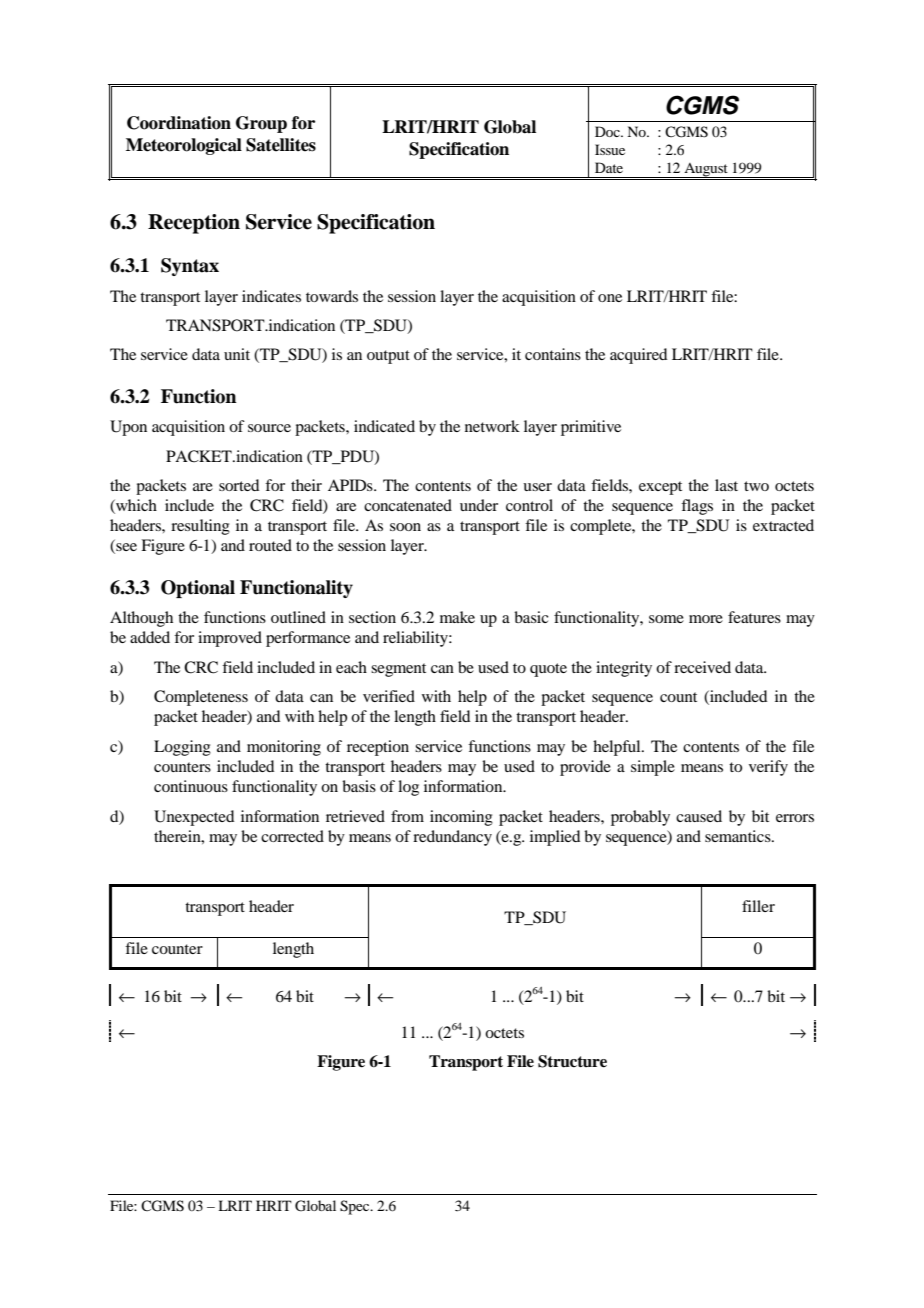  Describe the element at coordinates (479, 505) in the document. I see `under` at that location.
